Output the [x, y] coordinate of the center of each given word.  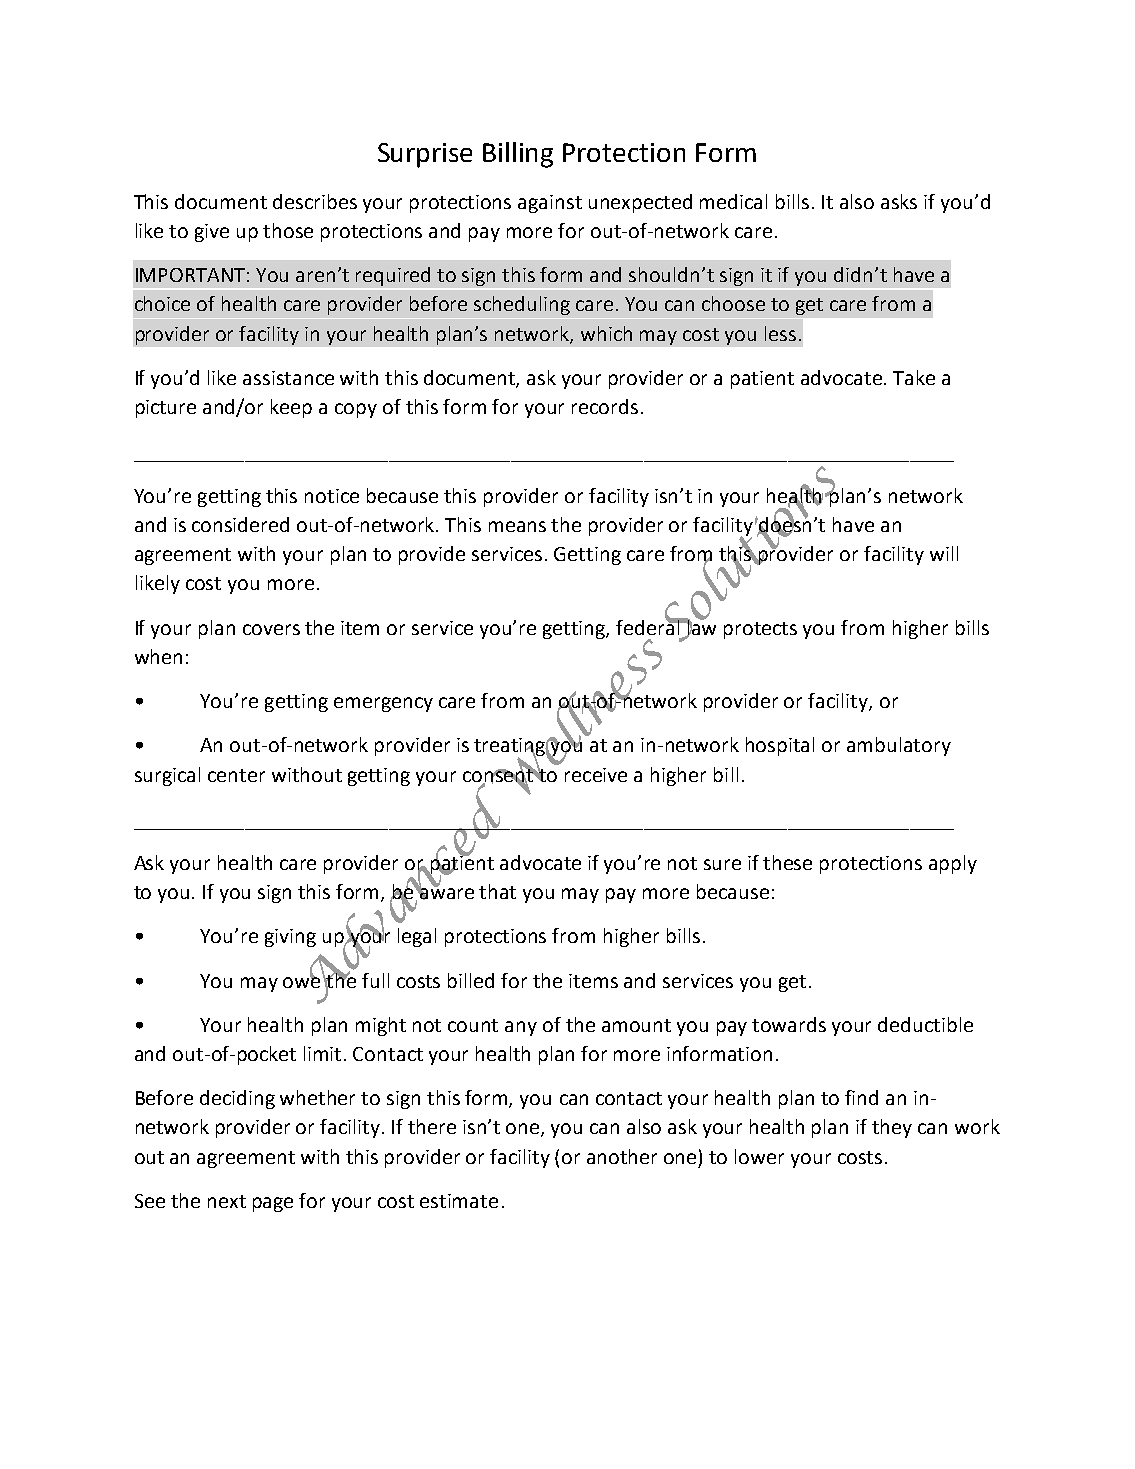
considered [240, 524]
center [236, 775]
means [517, 526]
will [944, 553]
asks [899, 201]
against [550, 204]
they [892, 1128]
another [622, 1156]
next [227, 1201]
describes [315, 201]
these [787, 862]
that [497, 891]
